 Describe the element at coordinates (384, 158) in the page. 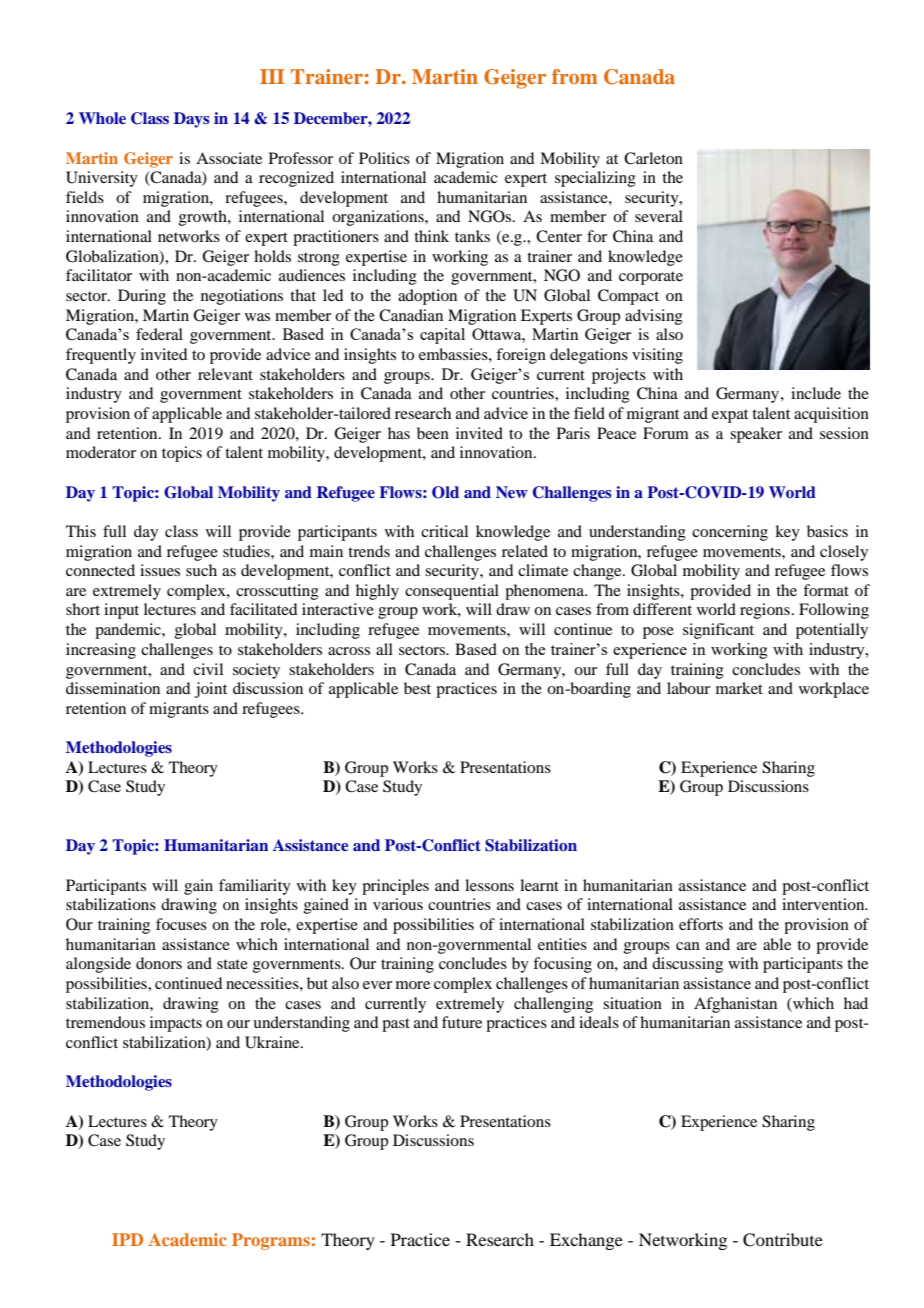

I see `Politics` at that location.
